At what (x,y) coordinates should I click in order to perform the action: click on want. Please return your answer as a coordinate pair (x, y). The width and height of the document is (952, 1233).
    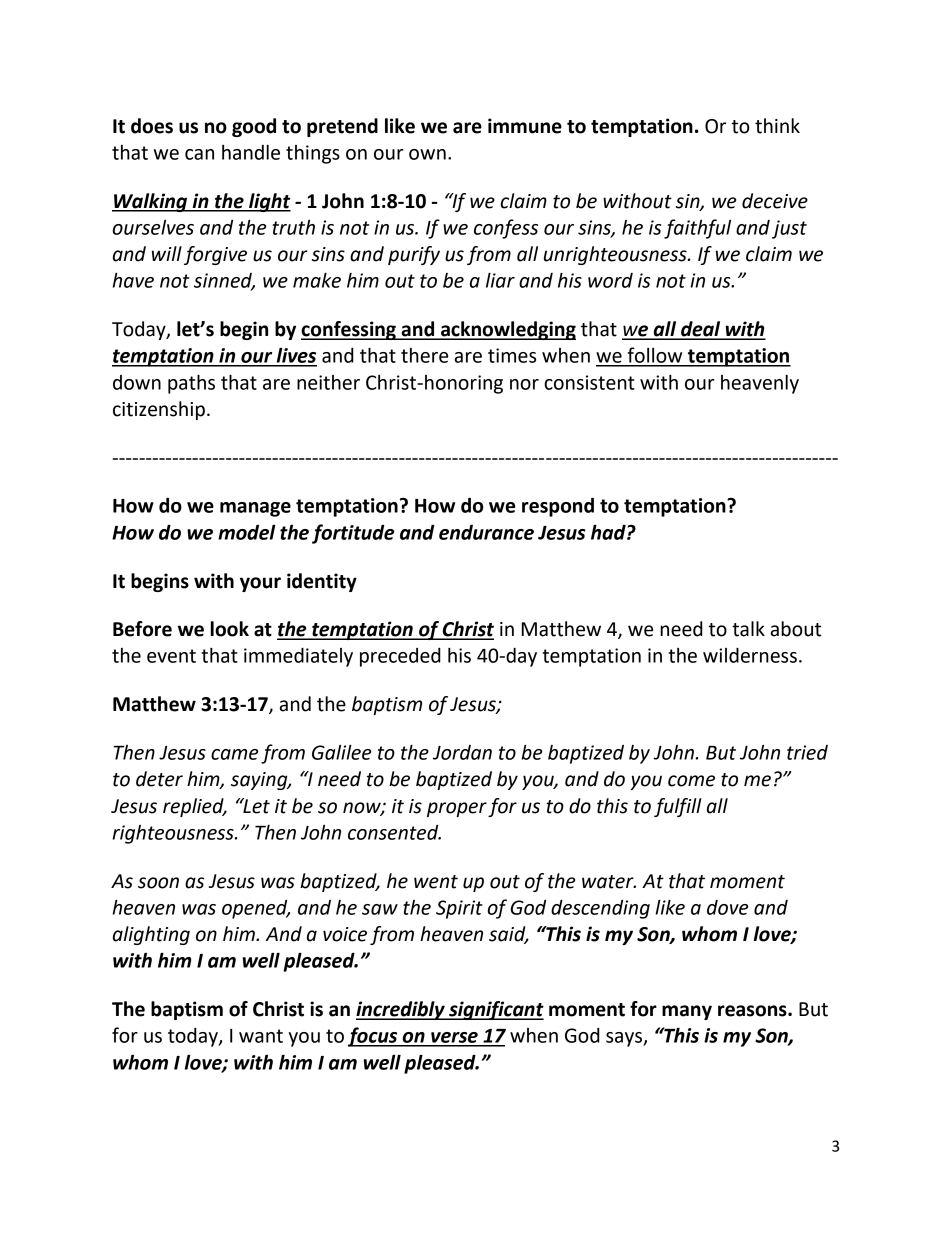
    Looking at the image, I should click on (261, 1036).
